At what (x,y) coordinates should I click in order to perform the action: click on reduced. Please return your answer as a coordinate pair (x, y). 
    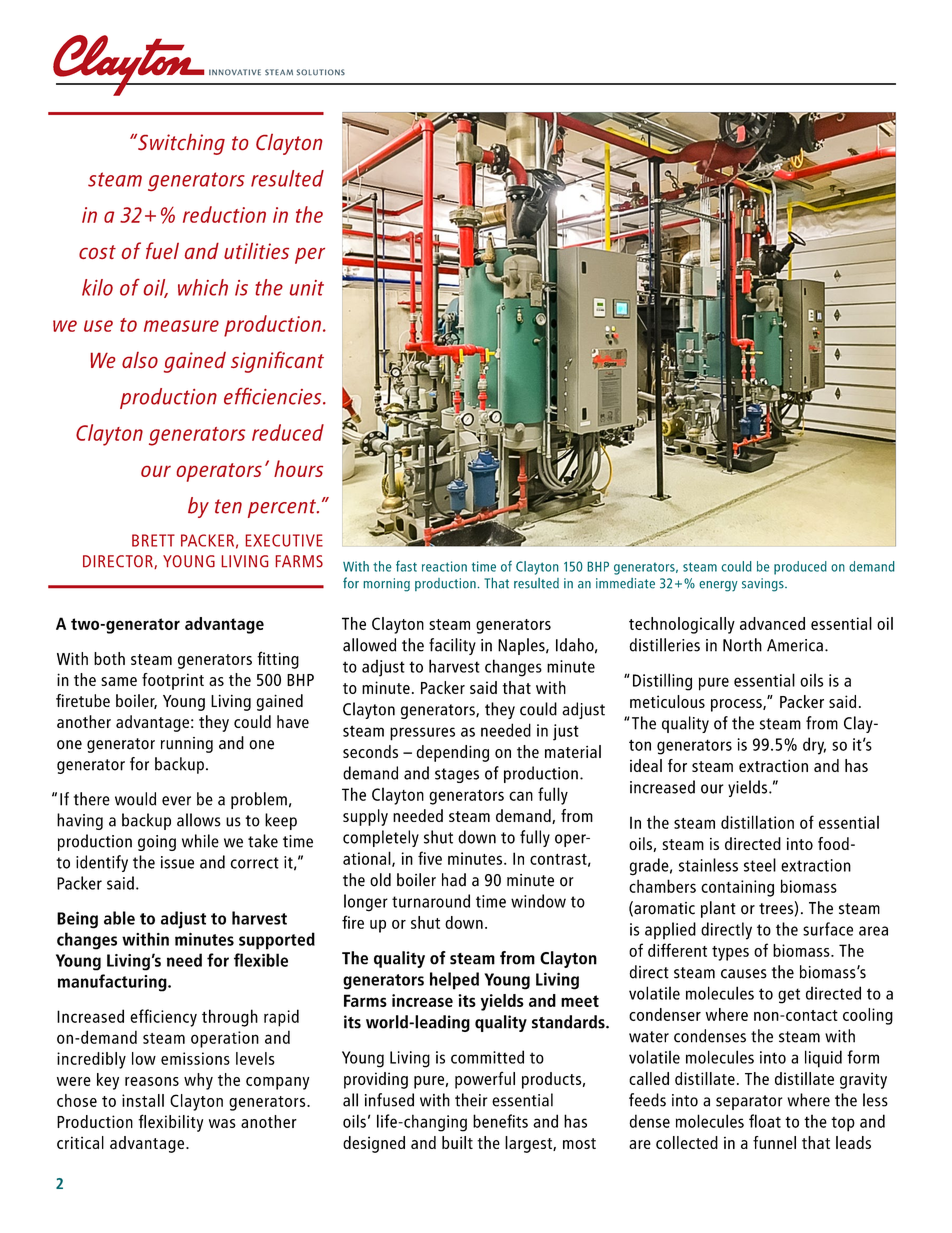
    Looking at the image, I should click on (288, 432).
